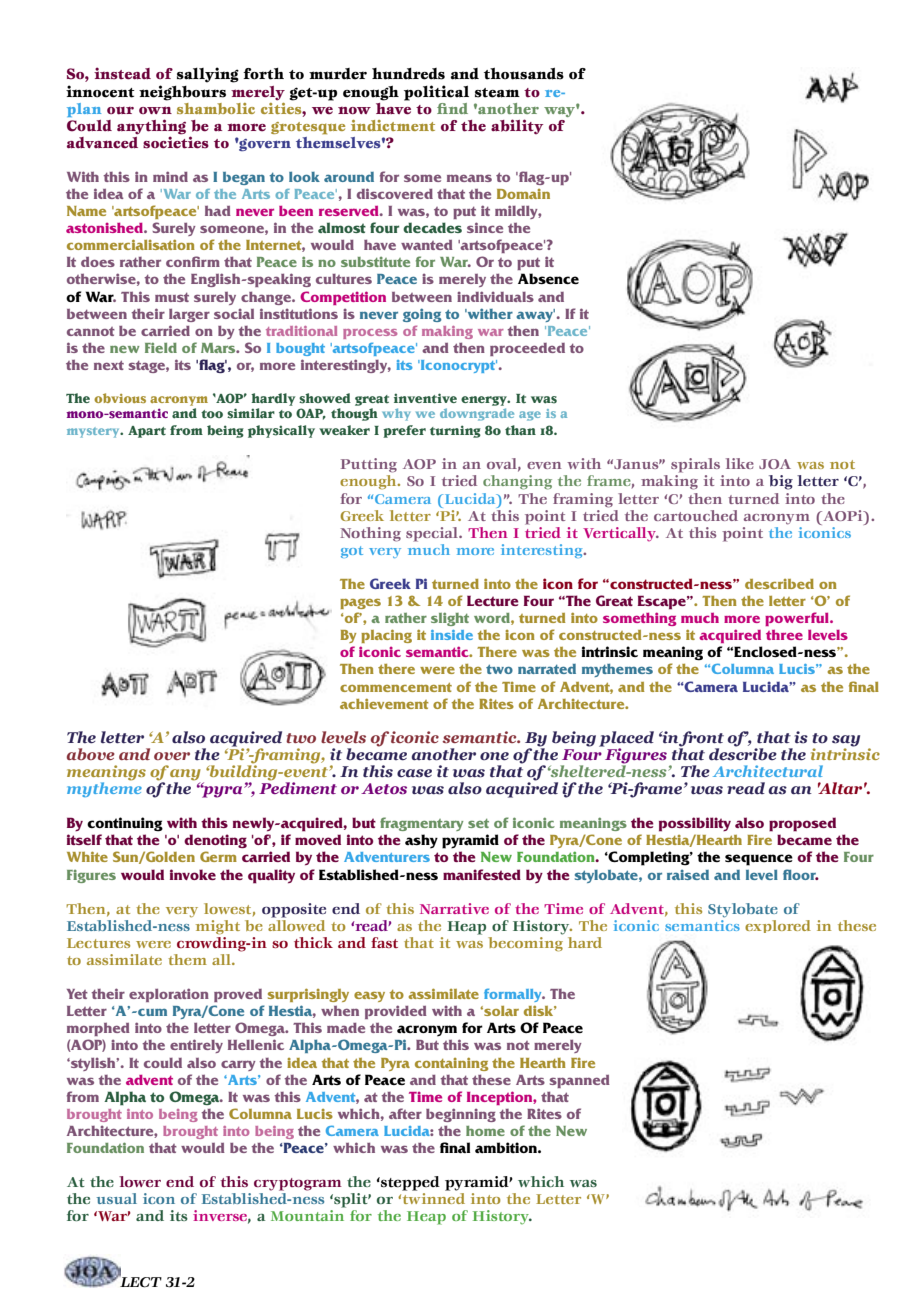  What do you see at coordinates (140, 1181) in the image?
I see `lower` at bounding box center [140, 1181].
